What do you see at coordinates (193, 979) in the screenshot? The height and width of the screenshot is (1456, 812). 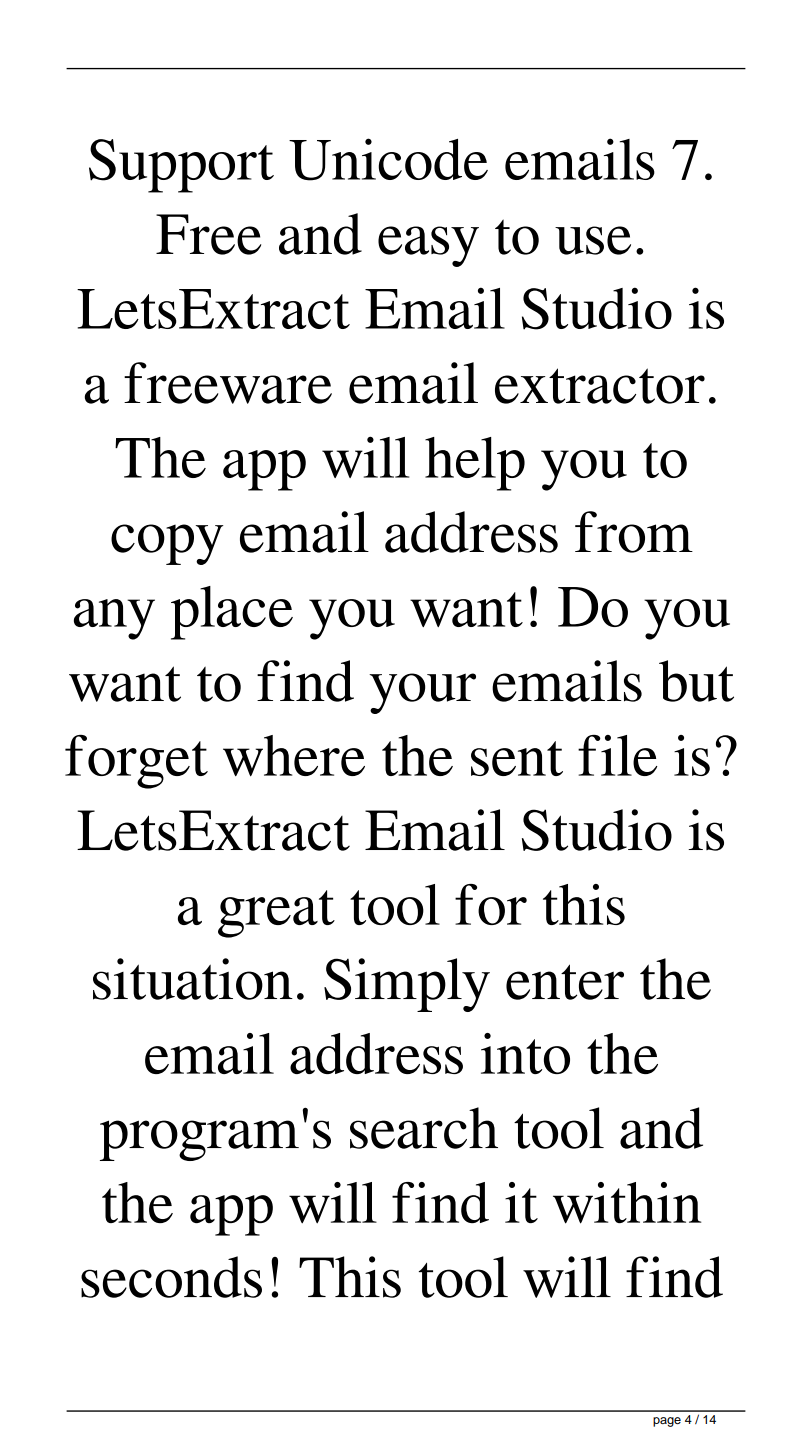 I see `situation` at bounding box center [193, 979].
